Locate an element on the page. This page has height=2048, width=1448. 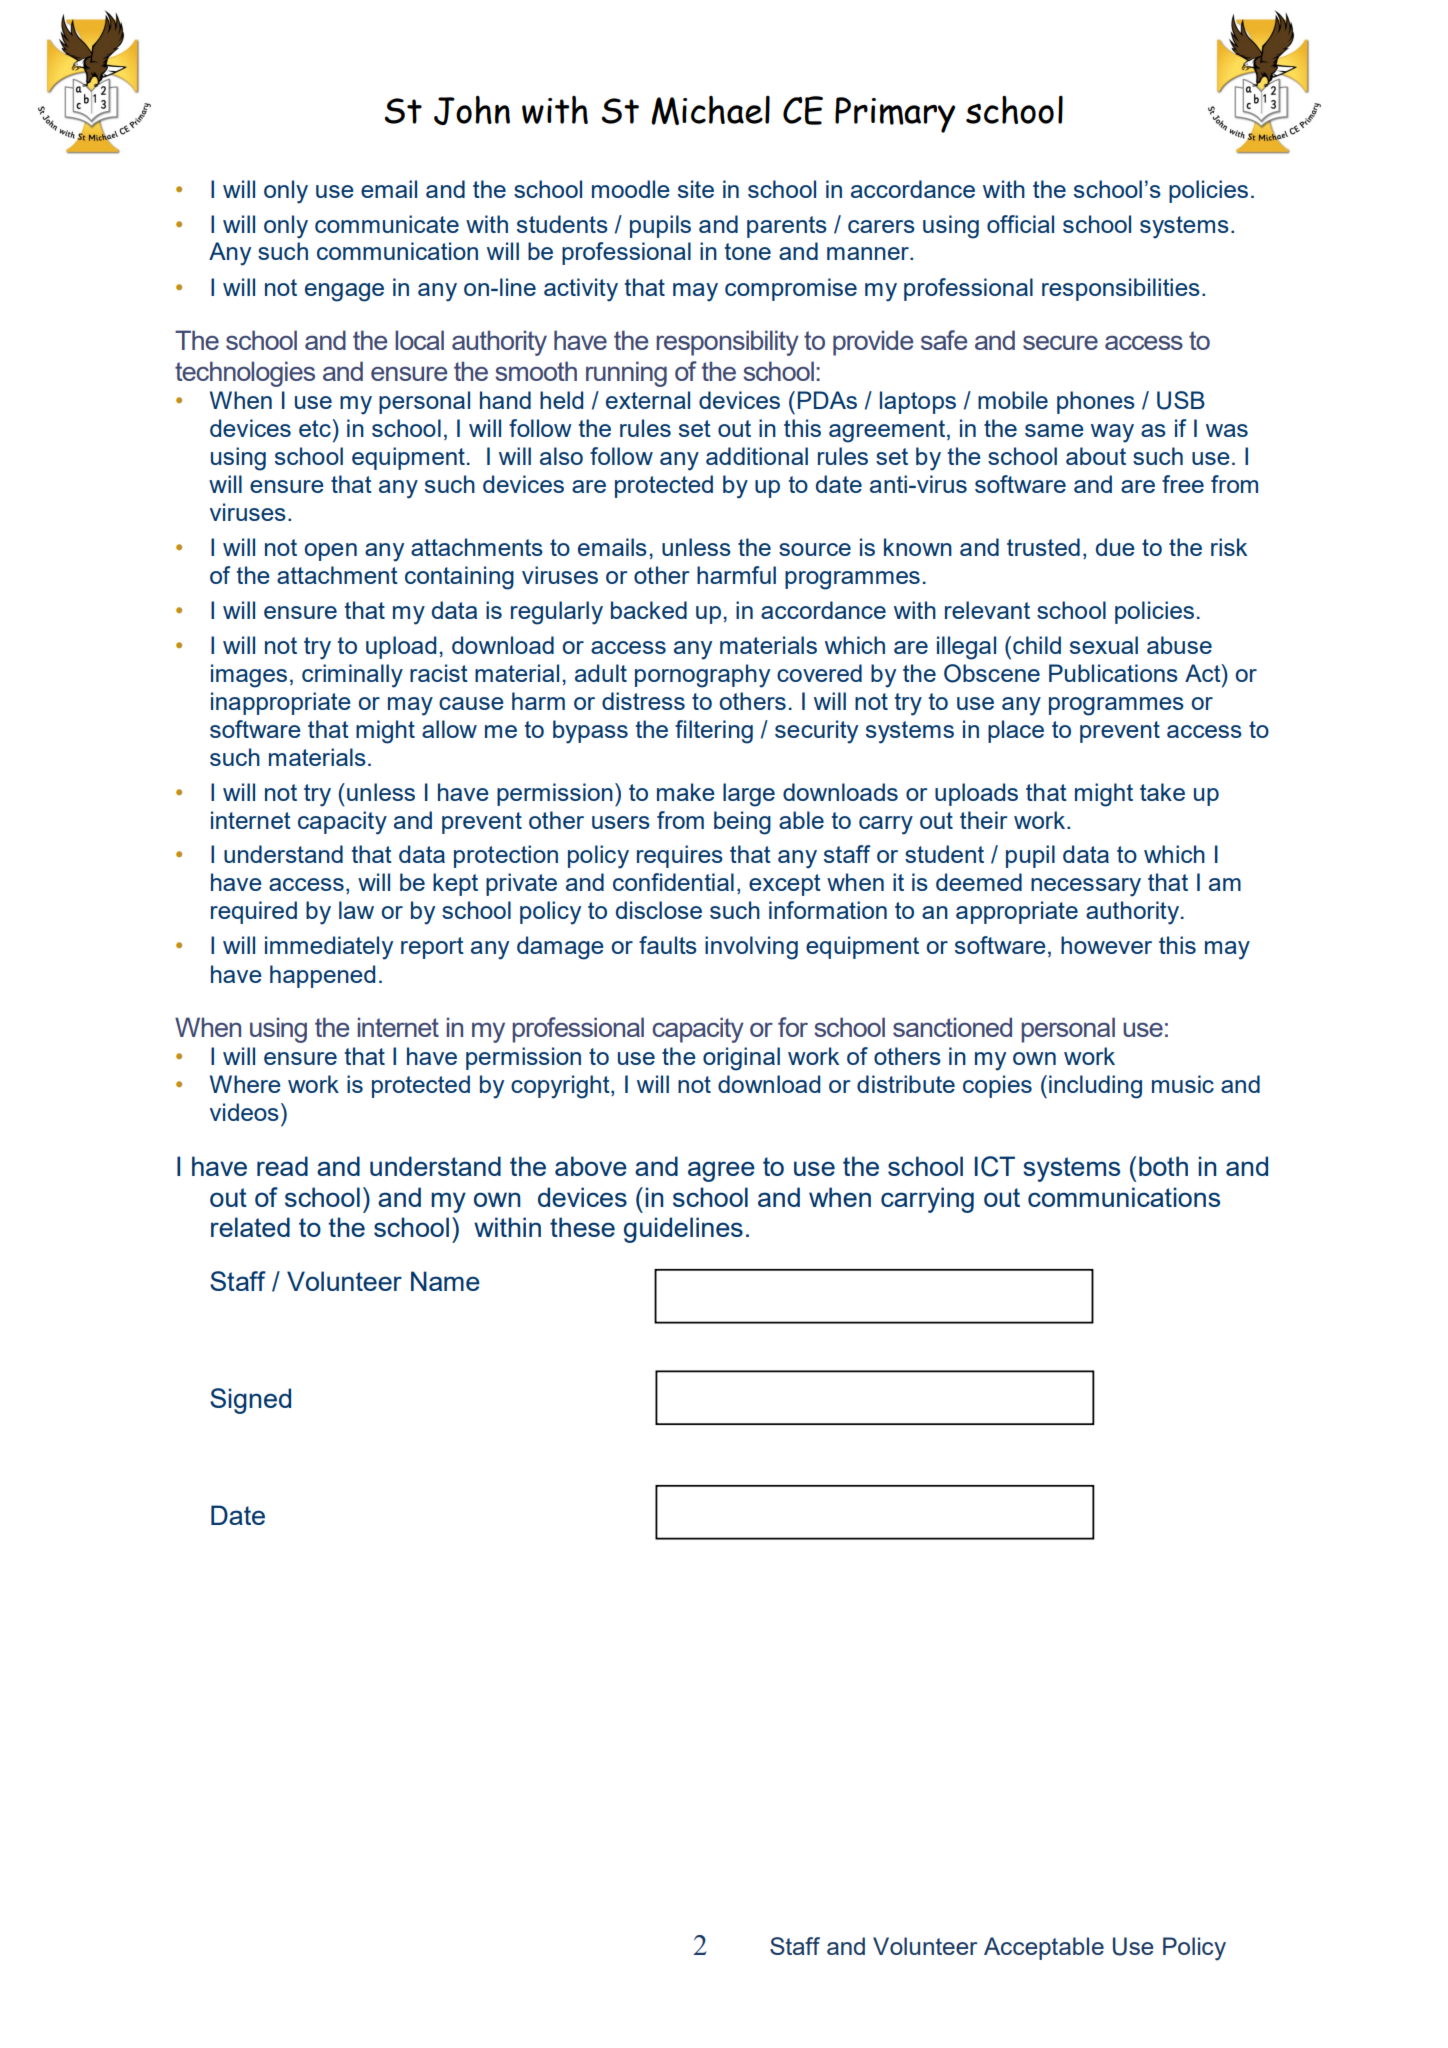
official is located at coordinates (1020, 224).
